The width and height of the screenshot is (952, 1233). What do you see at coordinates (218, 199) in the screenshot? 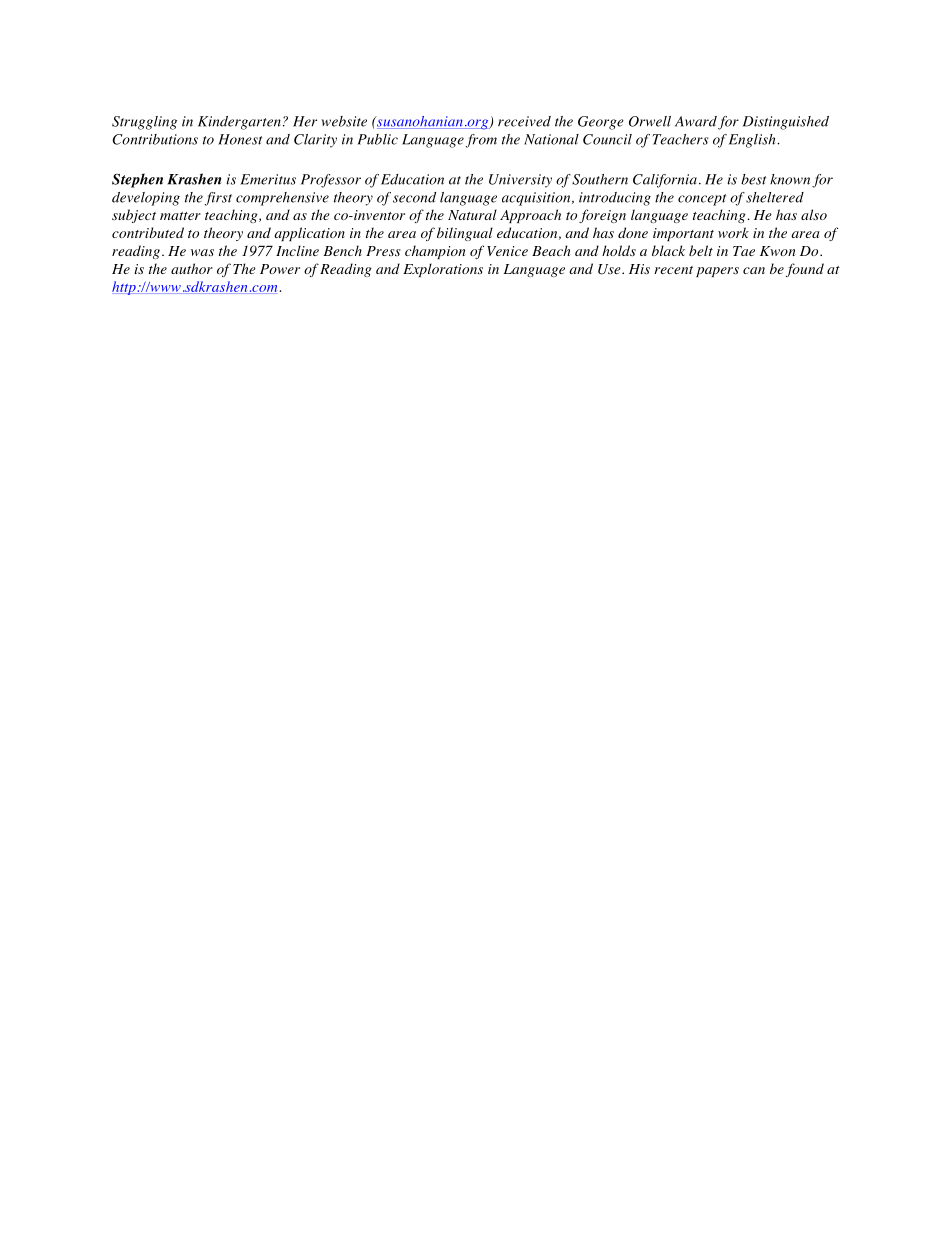
I see `first` at bounding box center [218, 199].
